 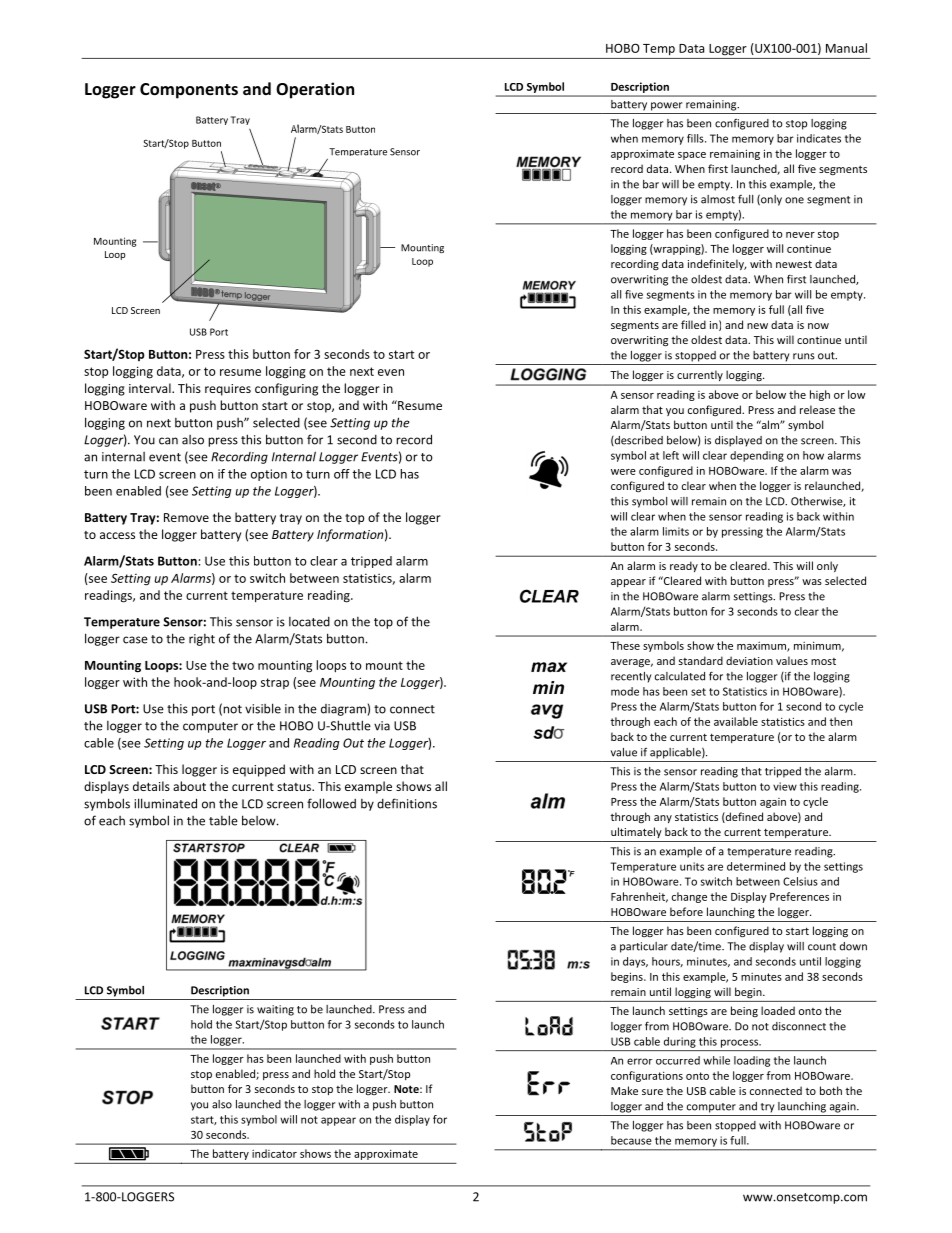 I want to click on Components, so click(x=189, y=91).
